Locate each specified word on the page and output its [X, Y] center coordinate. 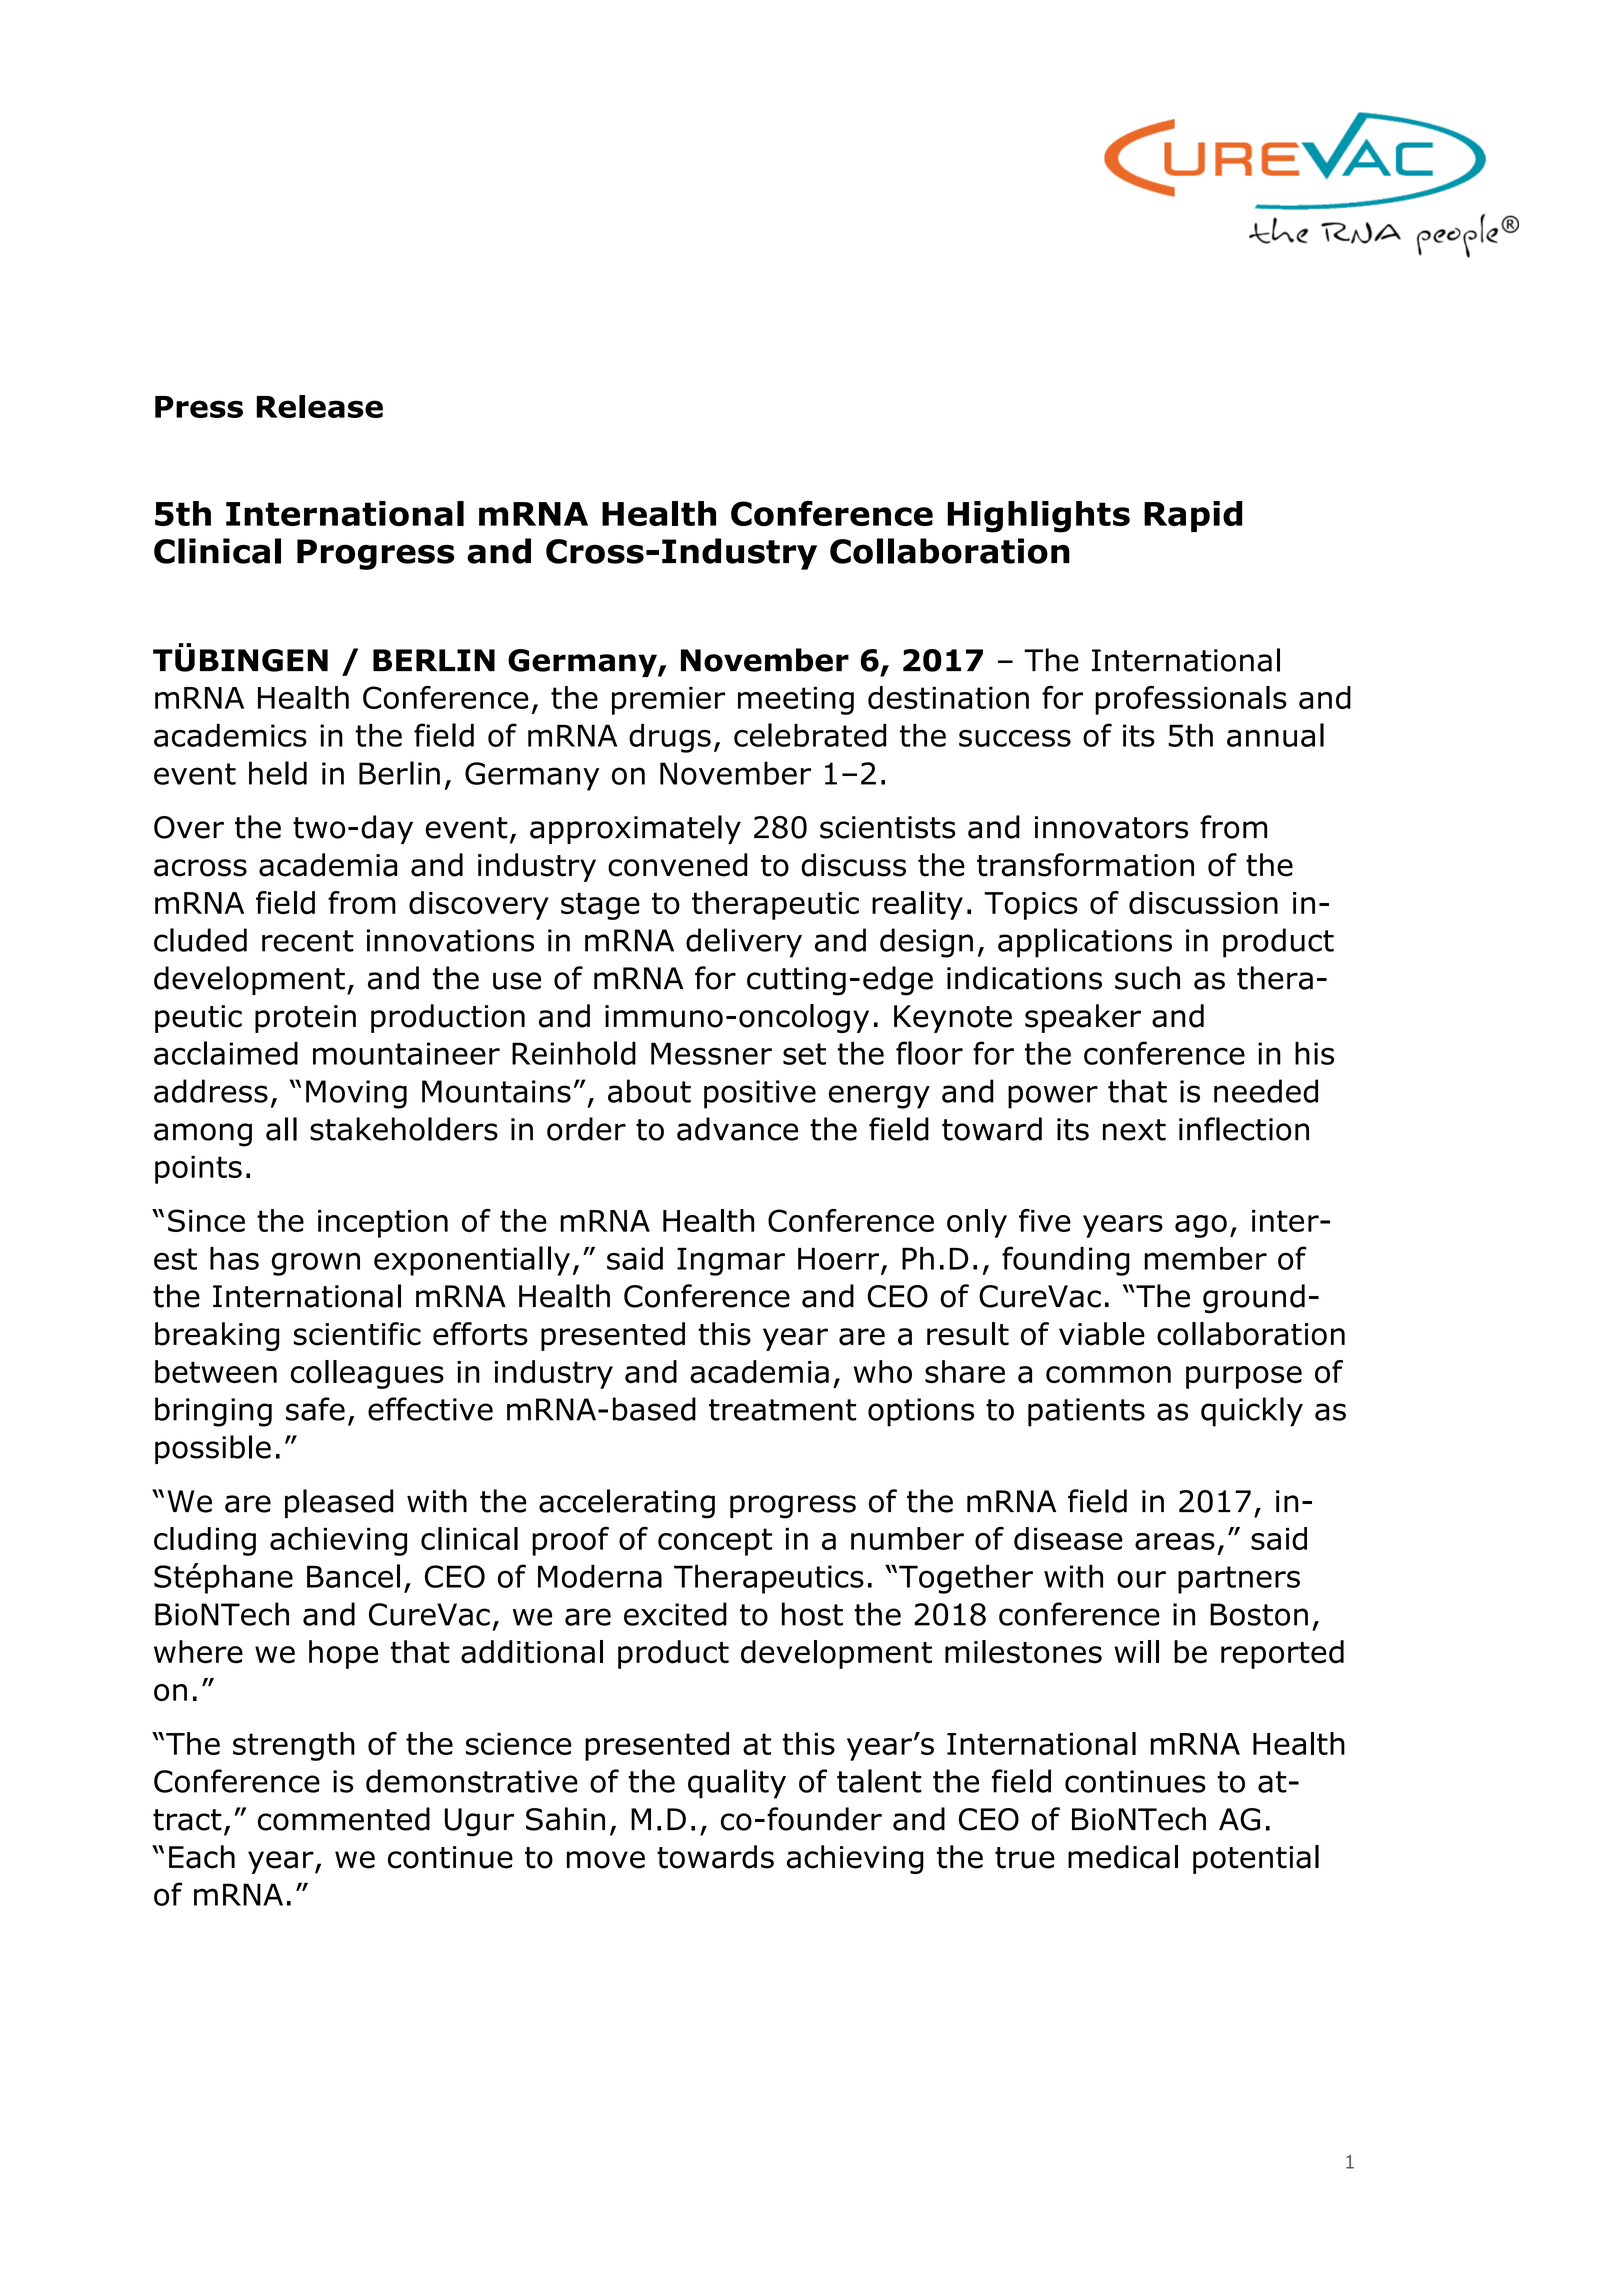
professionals [1191, 700]
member [1205, 1258]
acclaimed [226, 1053]
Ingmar [731, 1262]
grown [316, 1264]
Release [319, 406]
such [1147, 978]
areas [1175, 1541]
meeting [796, 701]
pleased [339, 1503]
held [278, 773]
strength [294, 1746]
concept [715, 1542]
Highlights [1038, 517]
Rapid [1193, 516]
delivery [744, 943]
